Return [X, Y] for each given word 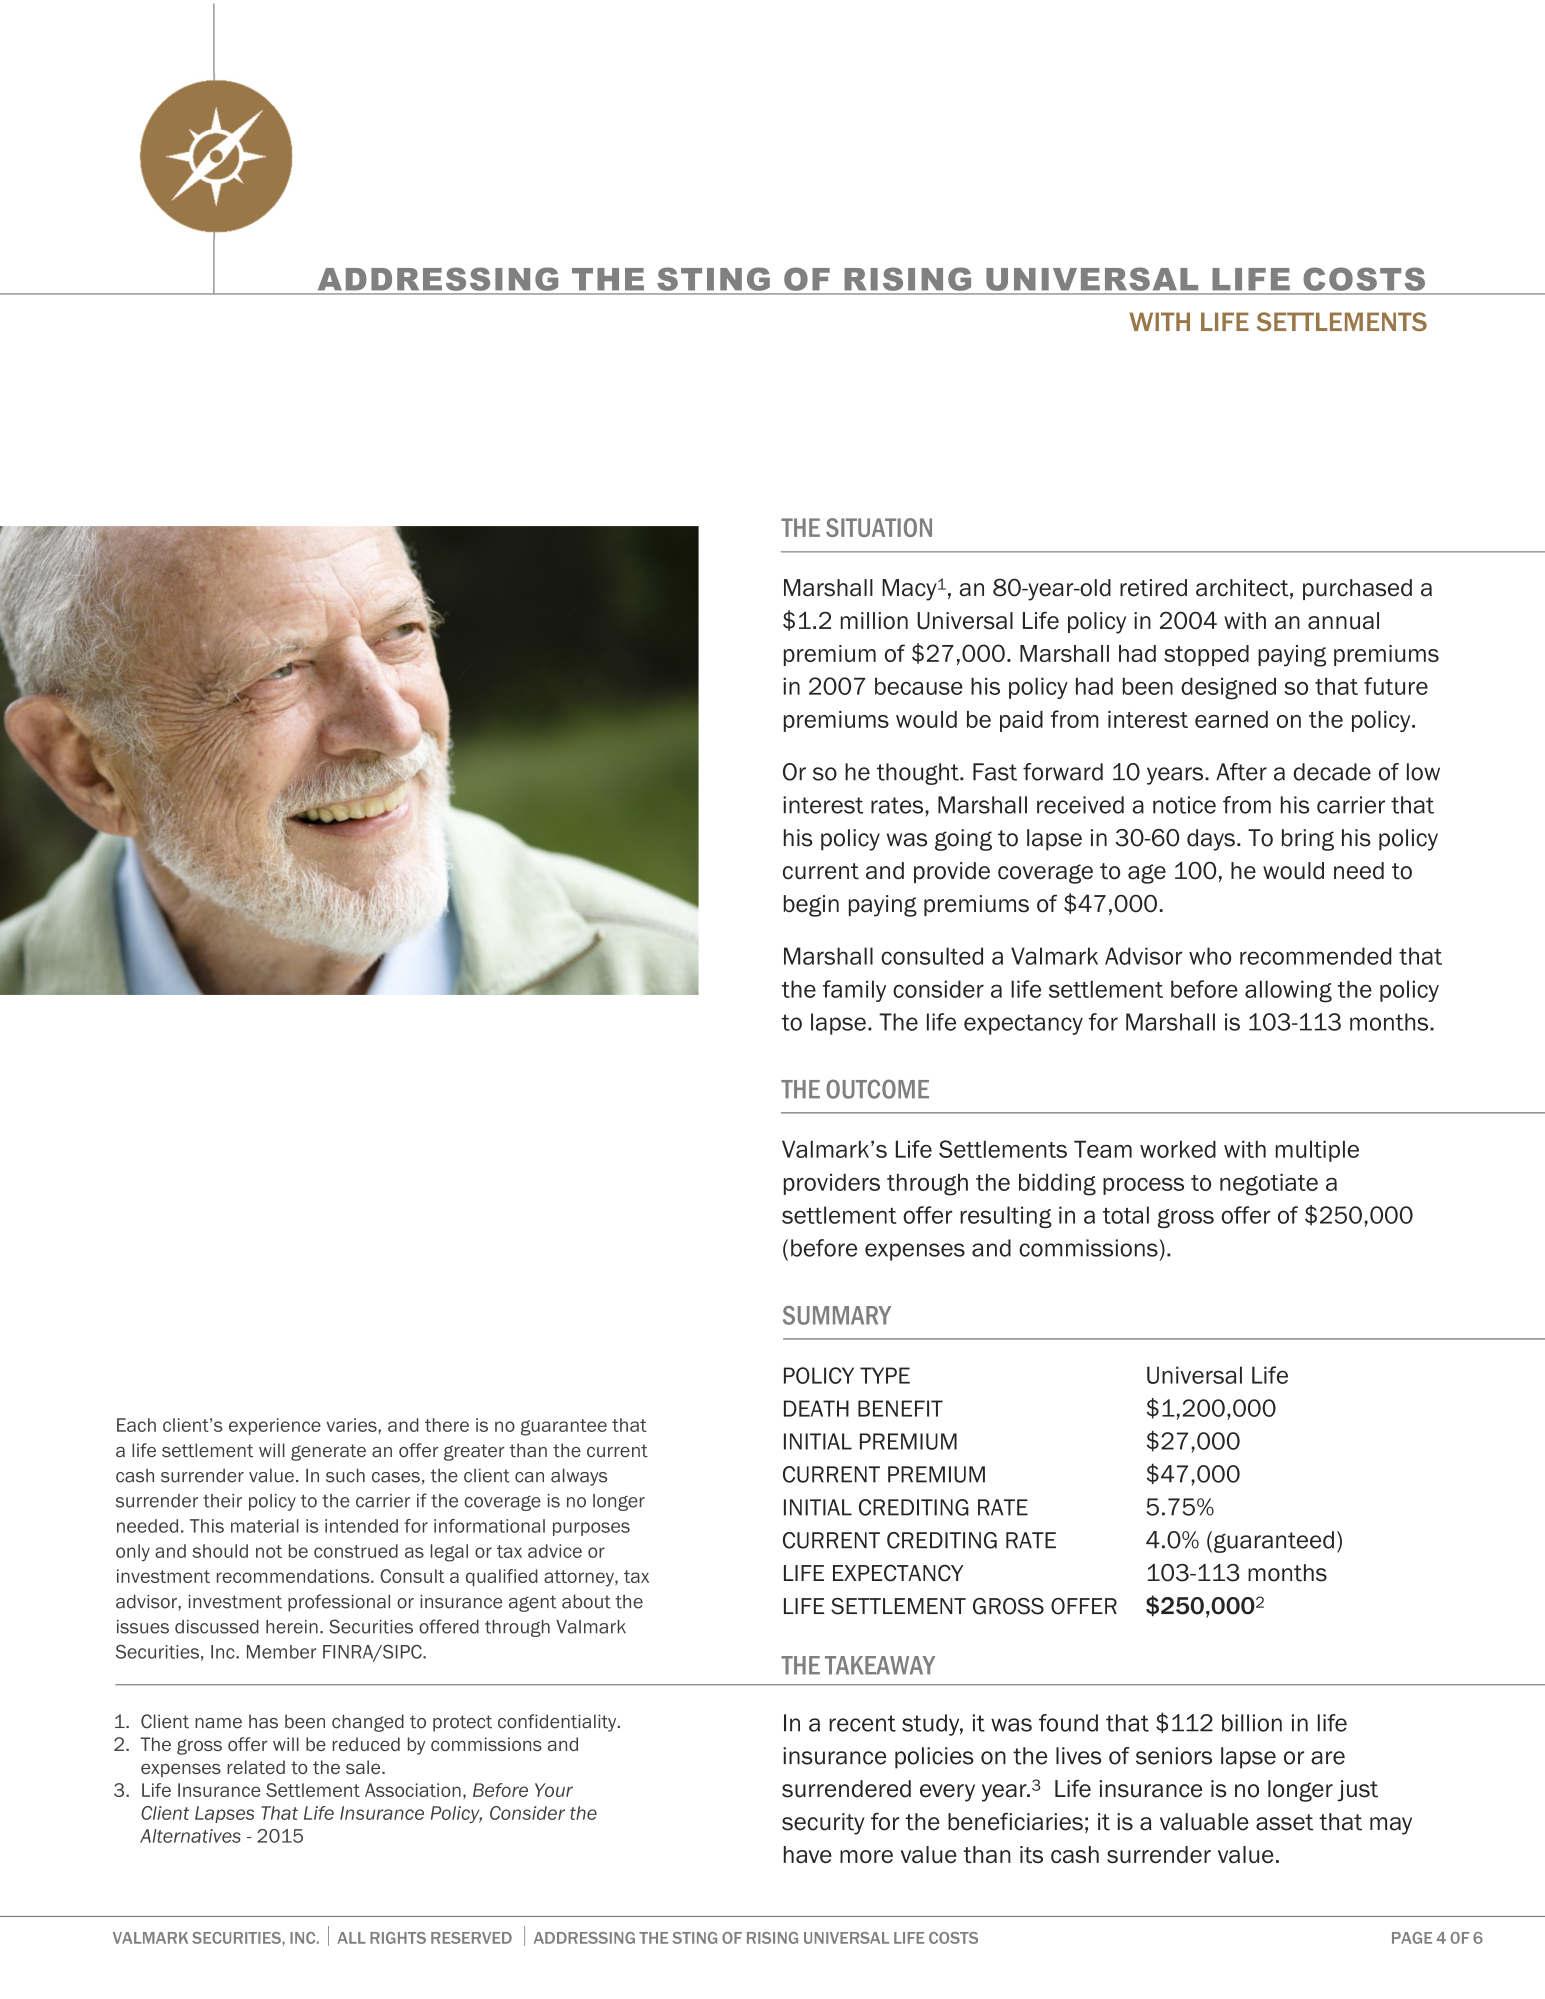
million [874, 621]
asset [1284, 1822]
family [854, 991]
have [808, 1854]
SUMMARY [837, 1315]
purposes [591, 1529]
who [1210, 956]
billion [1252, 1723]
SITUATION [879, 527]
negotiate [1269, 1184]
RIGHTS [398, 1938]
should [220, 1551]
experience [275, 1426]
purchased [1357, 589]
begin [811, 906]
